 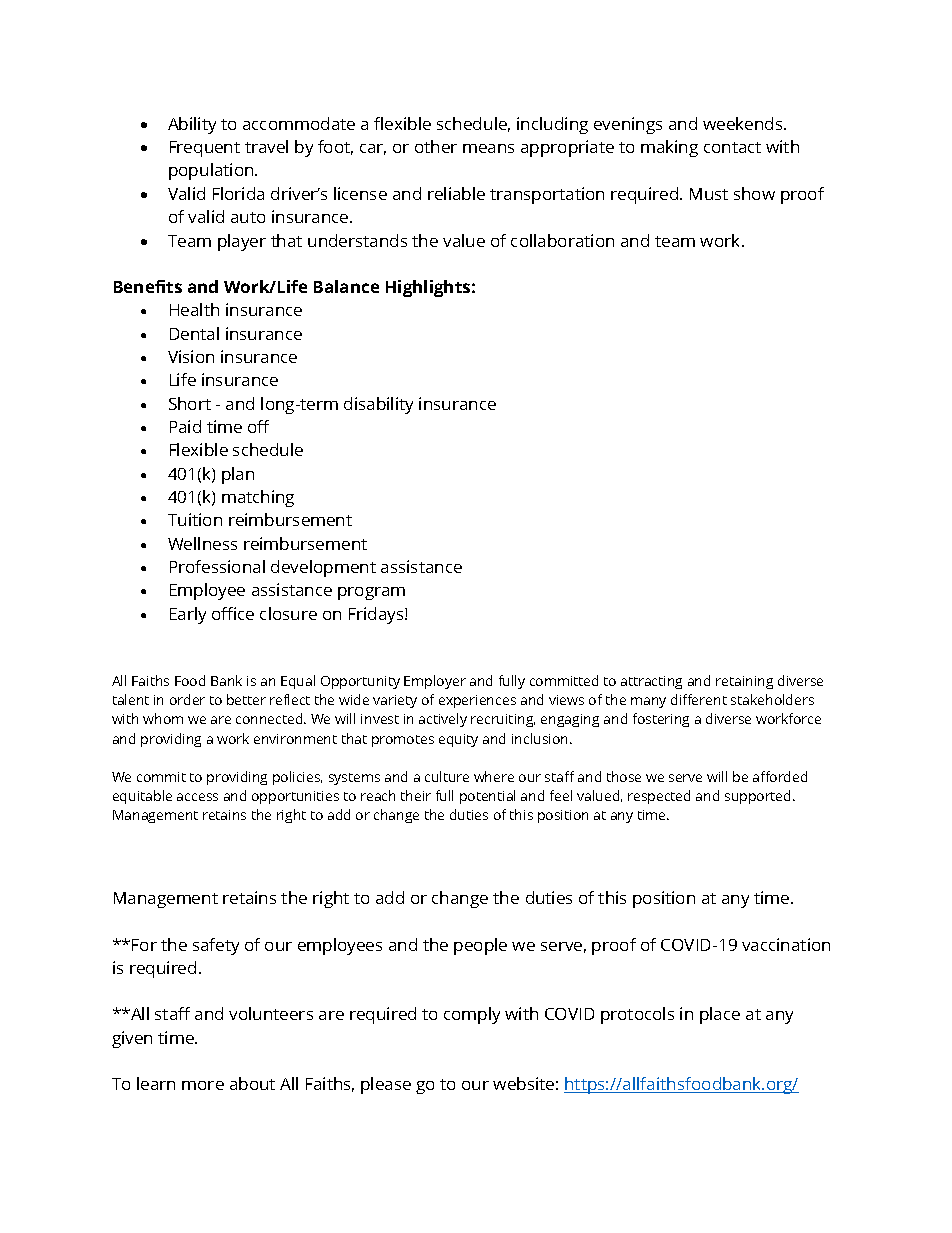 What do you see at coordinates (436, 146) in the screenshot?
I see `other` at bounding box center [436, 146].
